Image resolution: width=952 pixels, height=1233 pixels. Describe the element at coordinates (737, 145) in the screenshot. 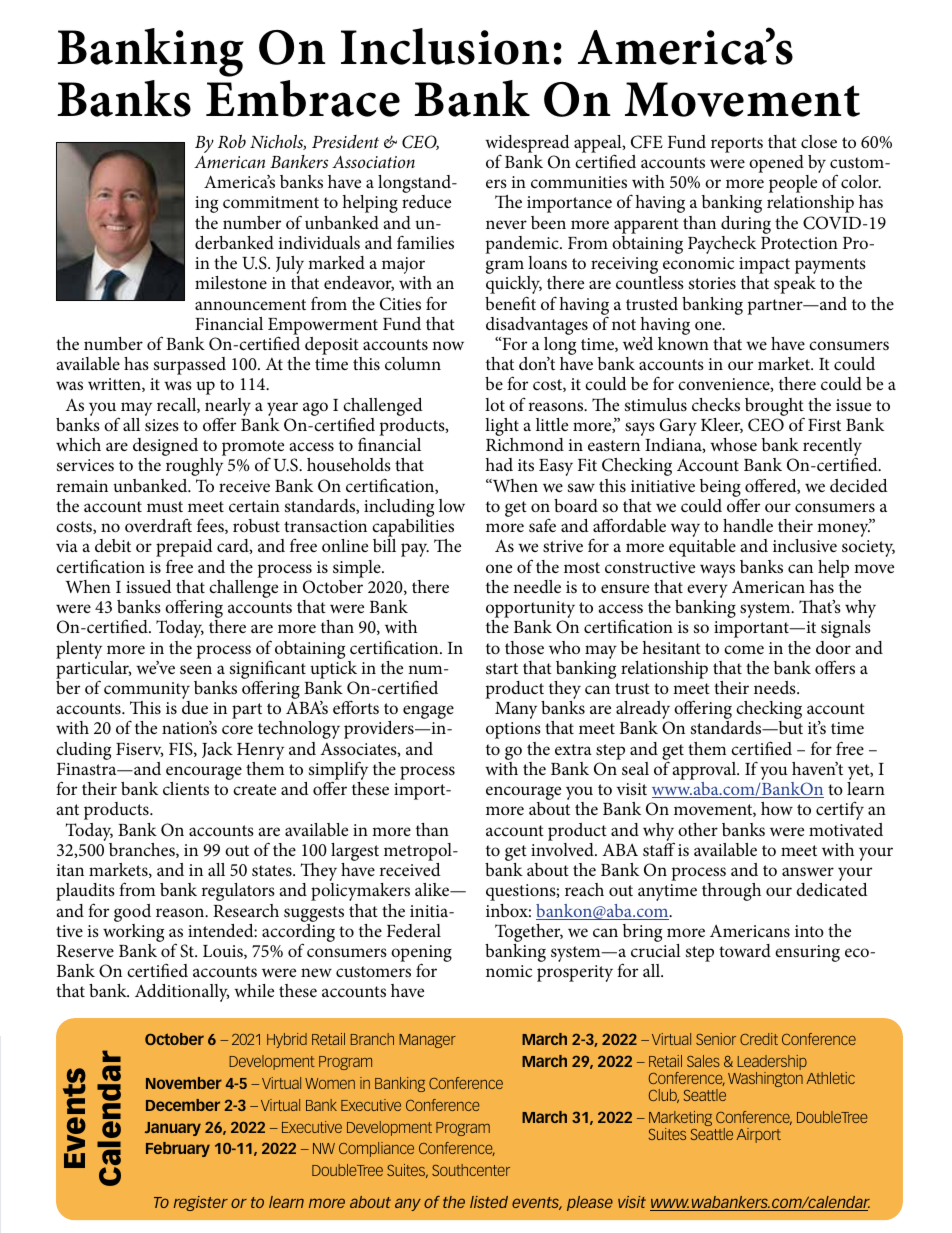

I see `reports` at that location.
